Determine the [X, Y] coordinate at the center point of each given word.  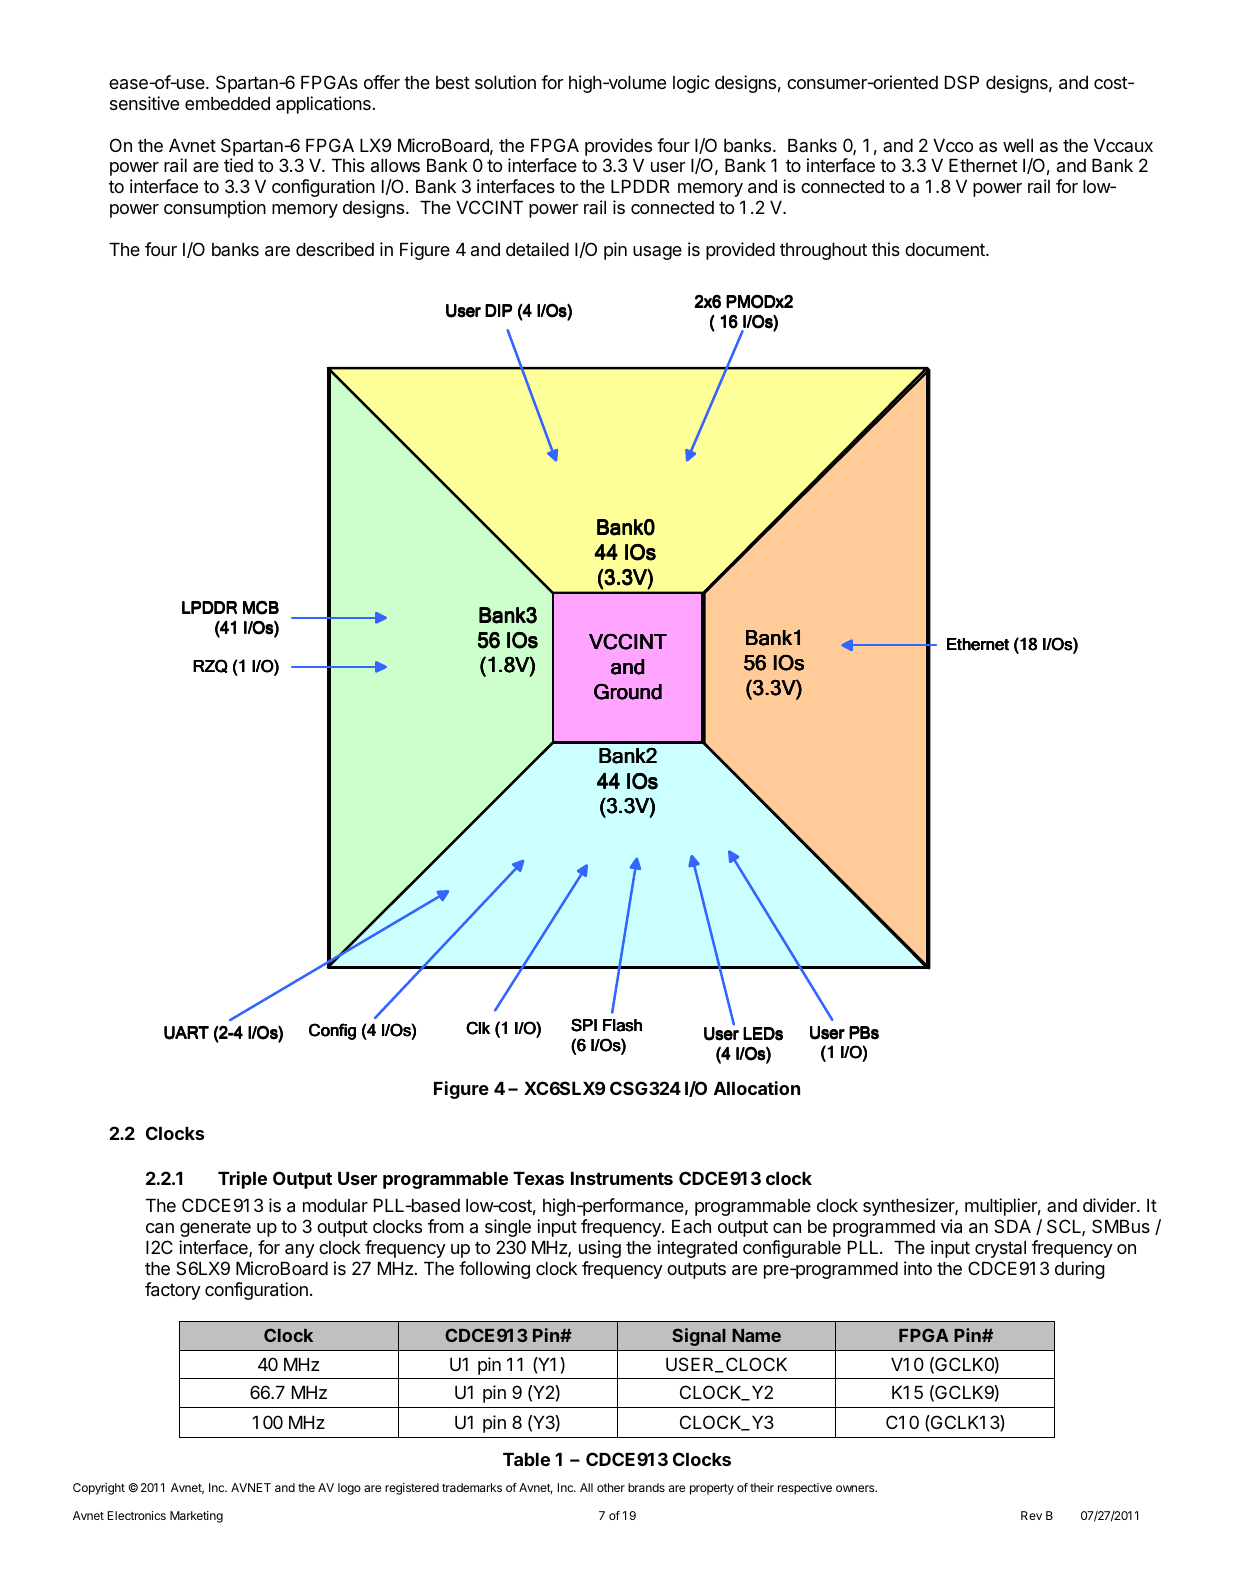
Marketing [196, 1517]
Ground [628, 691]
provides [618, 147]
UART [186, 1033]
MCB [261, 607]
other [611, 1487]
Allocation [757, 1088]
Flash [622, 1025]
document [946, 249]
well [1018, 145]
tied [238, 165]
